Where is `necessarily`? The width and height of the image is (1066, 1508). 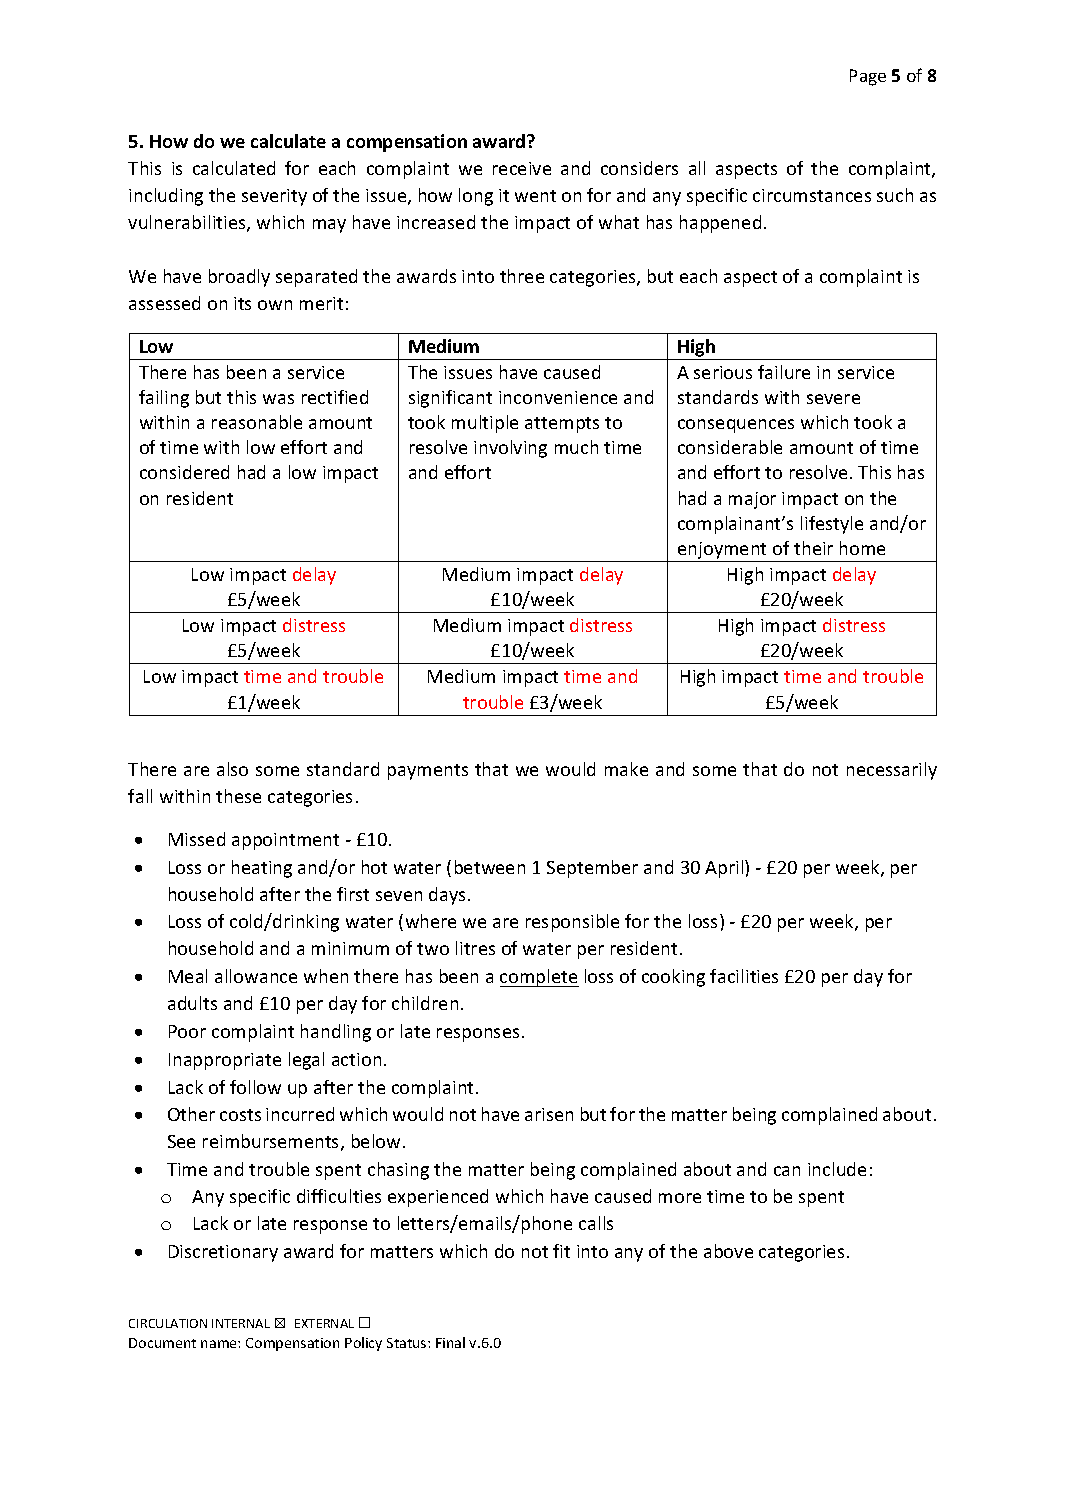 necessarily is located at coordinates (892, 771).
